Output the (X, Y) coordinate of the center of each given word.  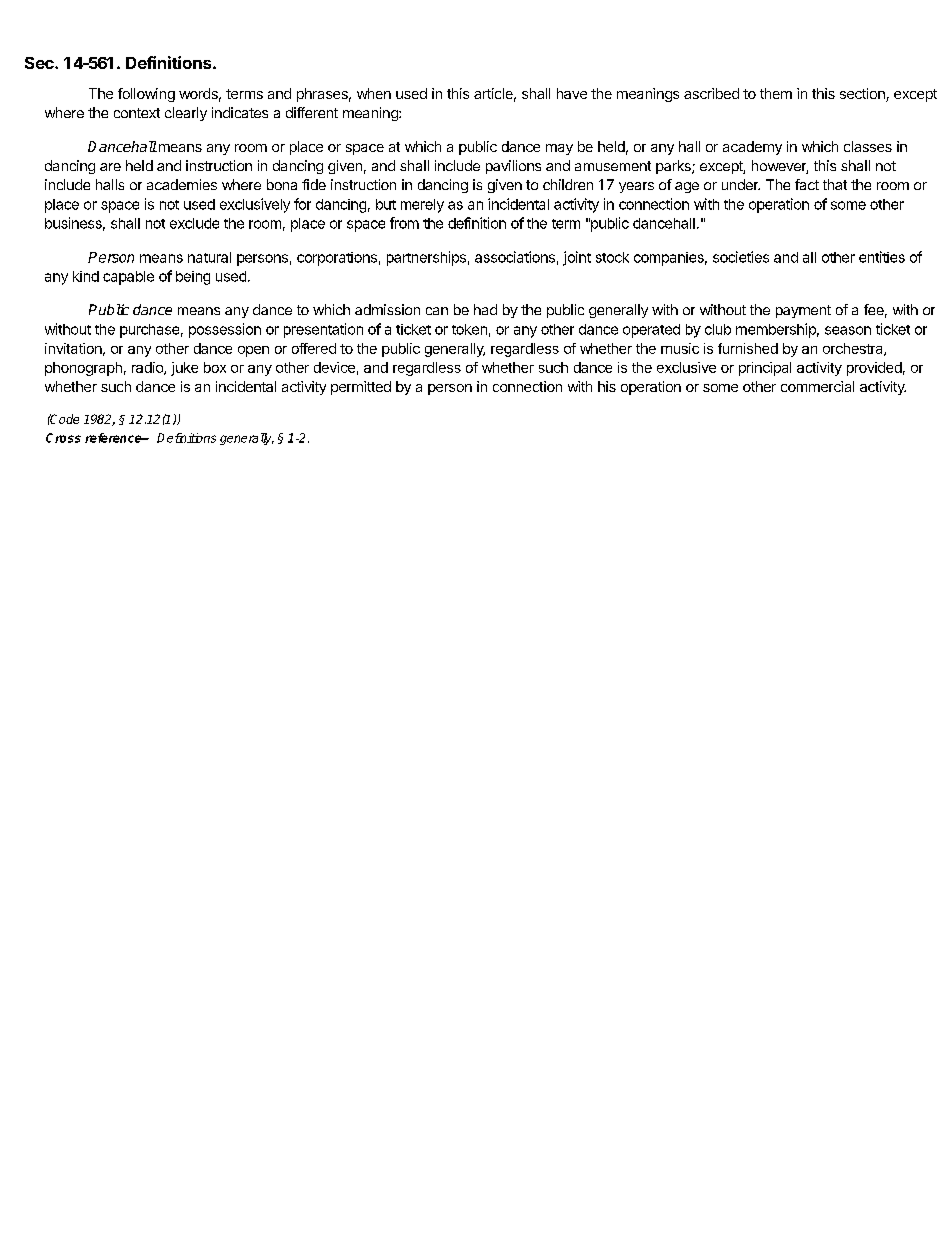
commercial (817, 386)
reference (114, 438)
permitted (361, 388)
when (374, 93)
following (146, 95)
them (776, 93)
